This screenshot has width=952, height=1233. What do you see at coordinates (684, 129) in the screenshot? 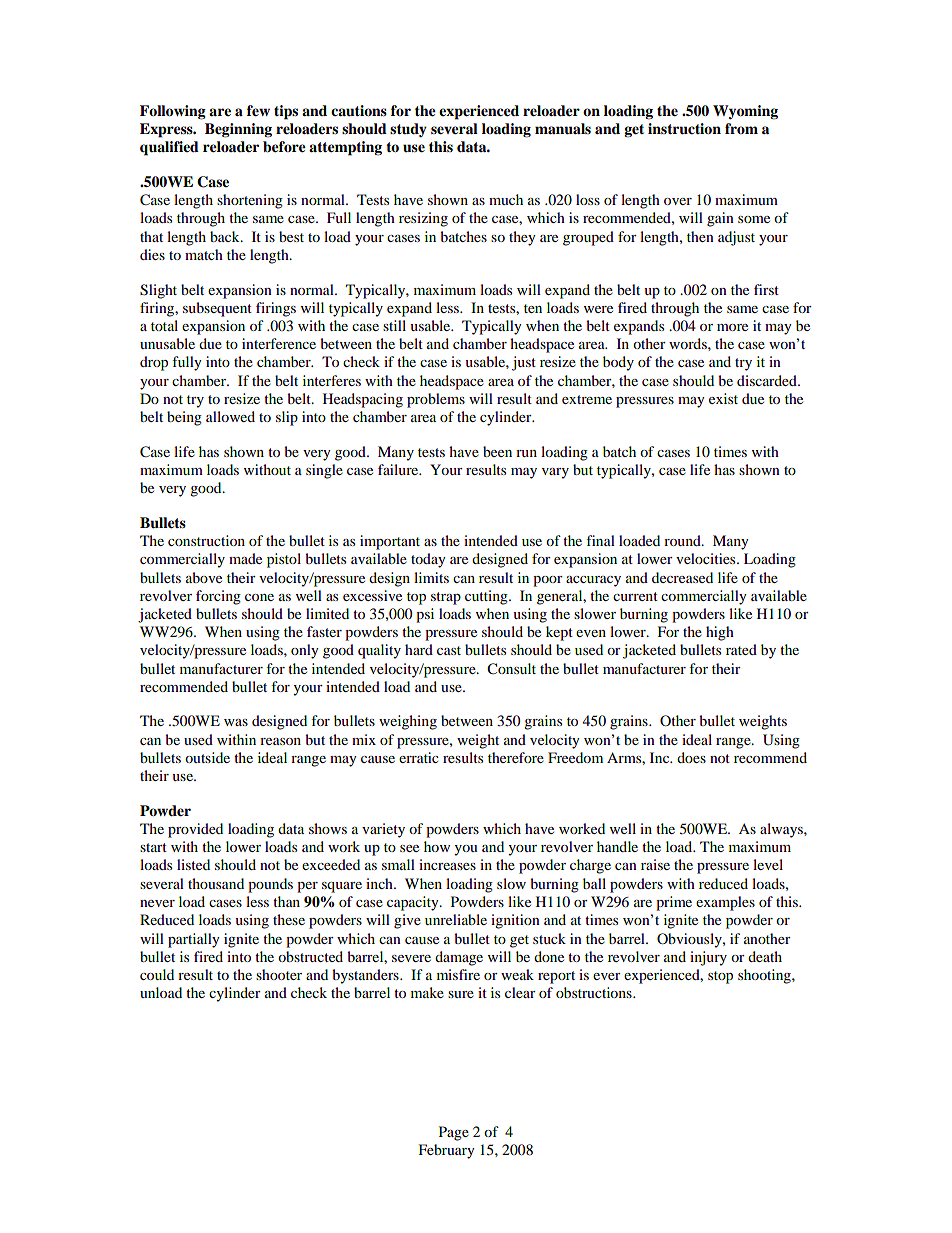
I see `instruction` at bounding box center [684, 129].
